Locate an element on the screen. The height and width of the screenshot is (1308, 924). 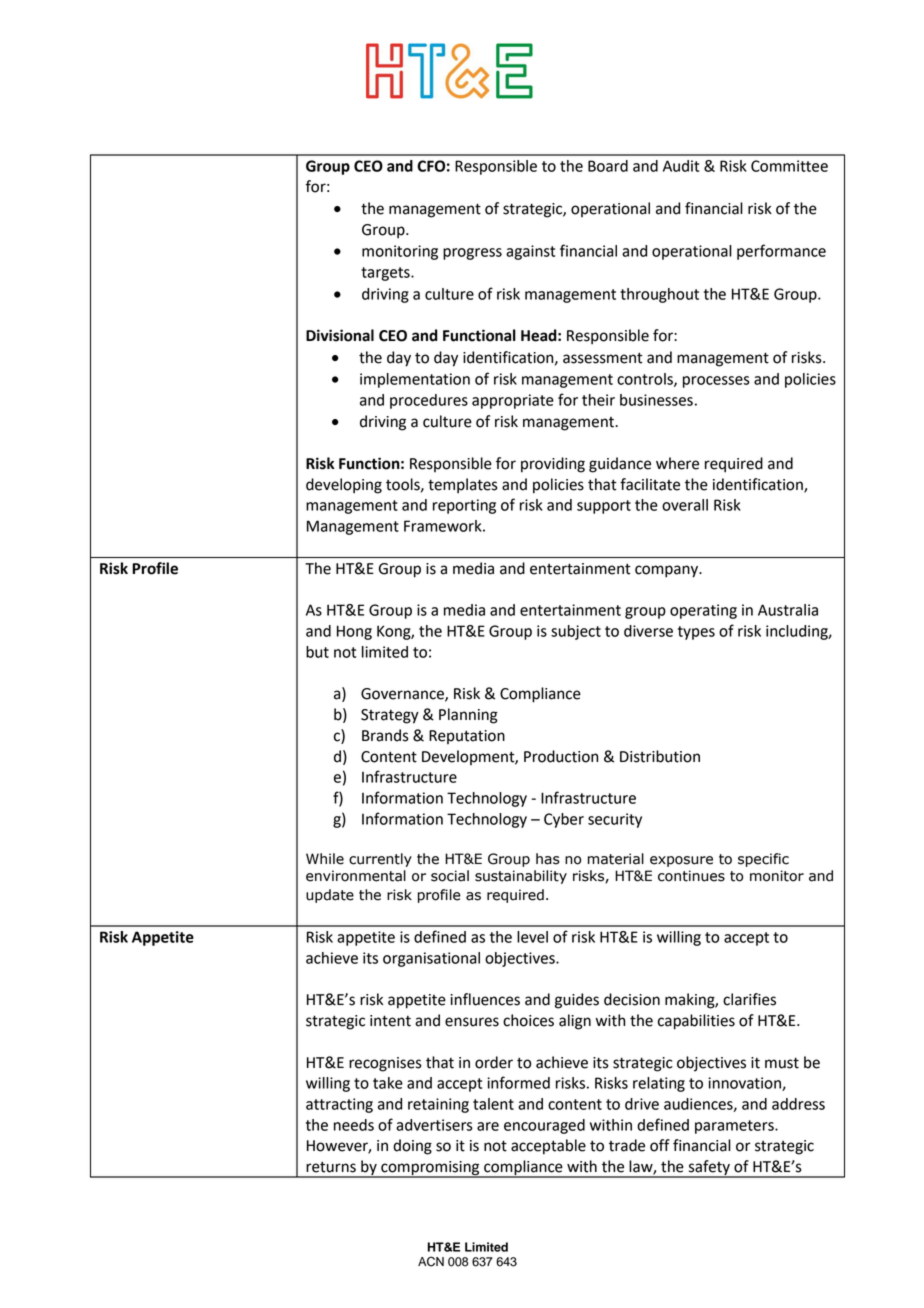
their is located at coordinates (598, 400).
